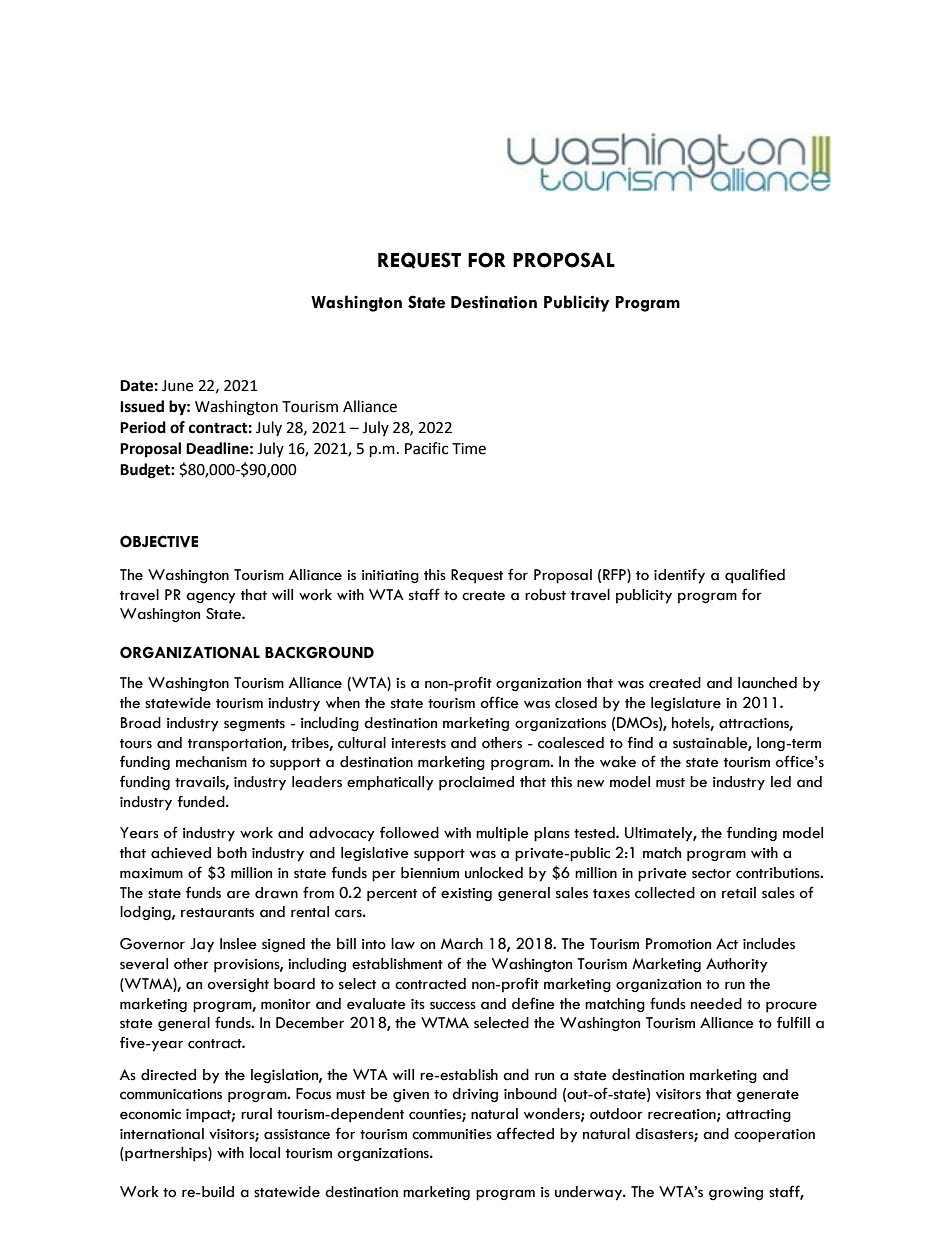  I want to click on local, so click(265, 1153).
